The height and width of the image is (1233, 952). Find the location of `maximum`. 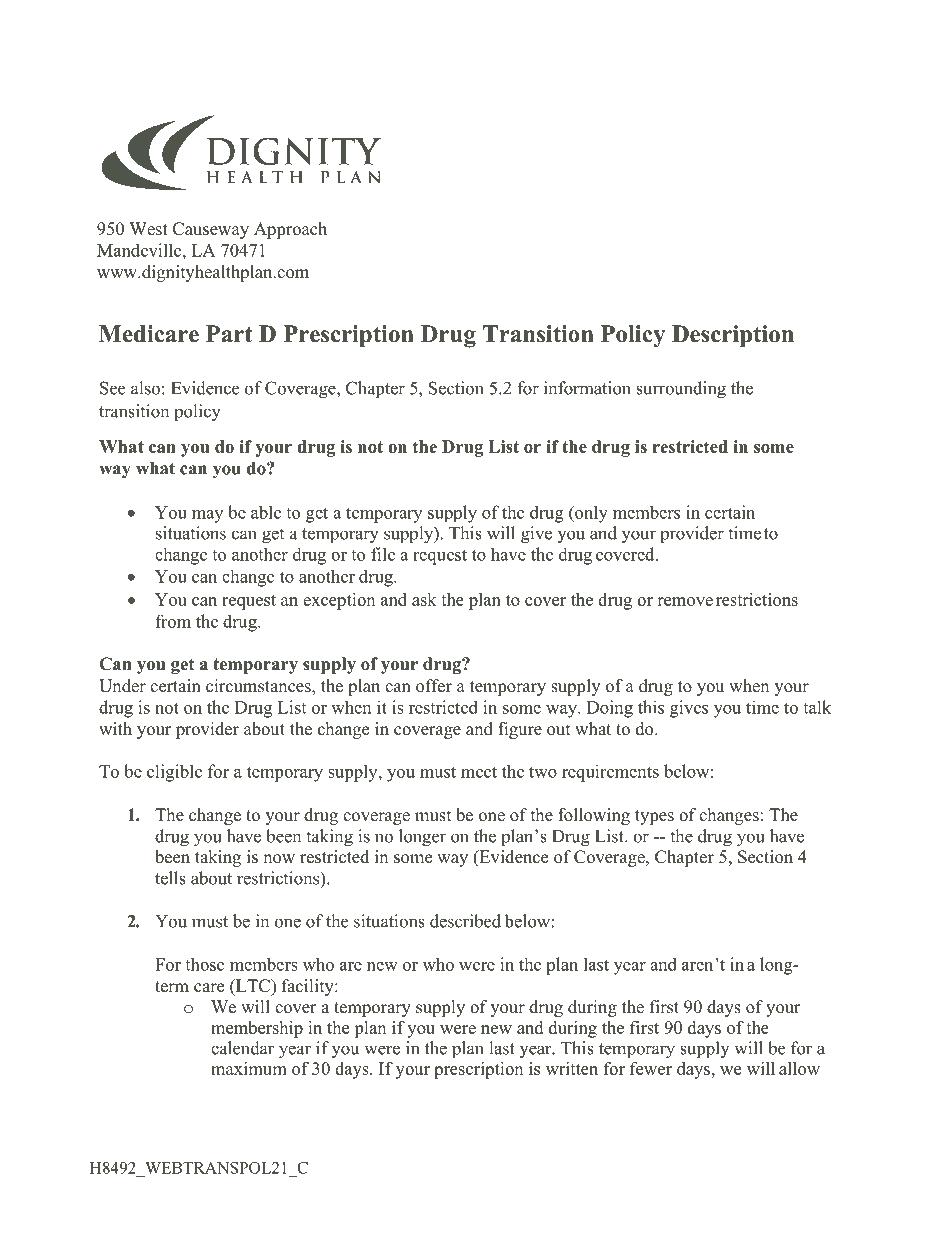

maximum is located at coordinates (249, 1068).
